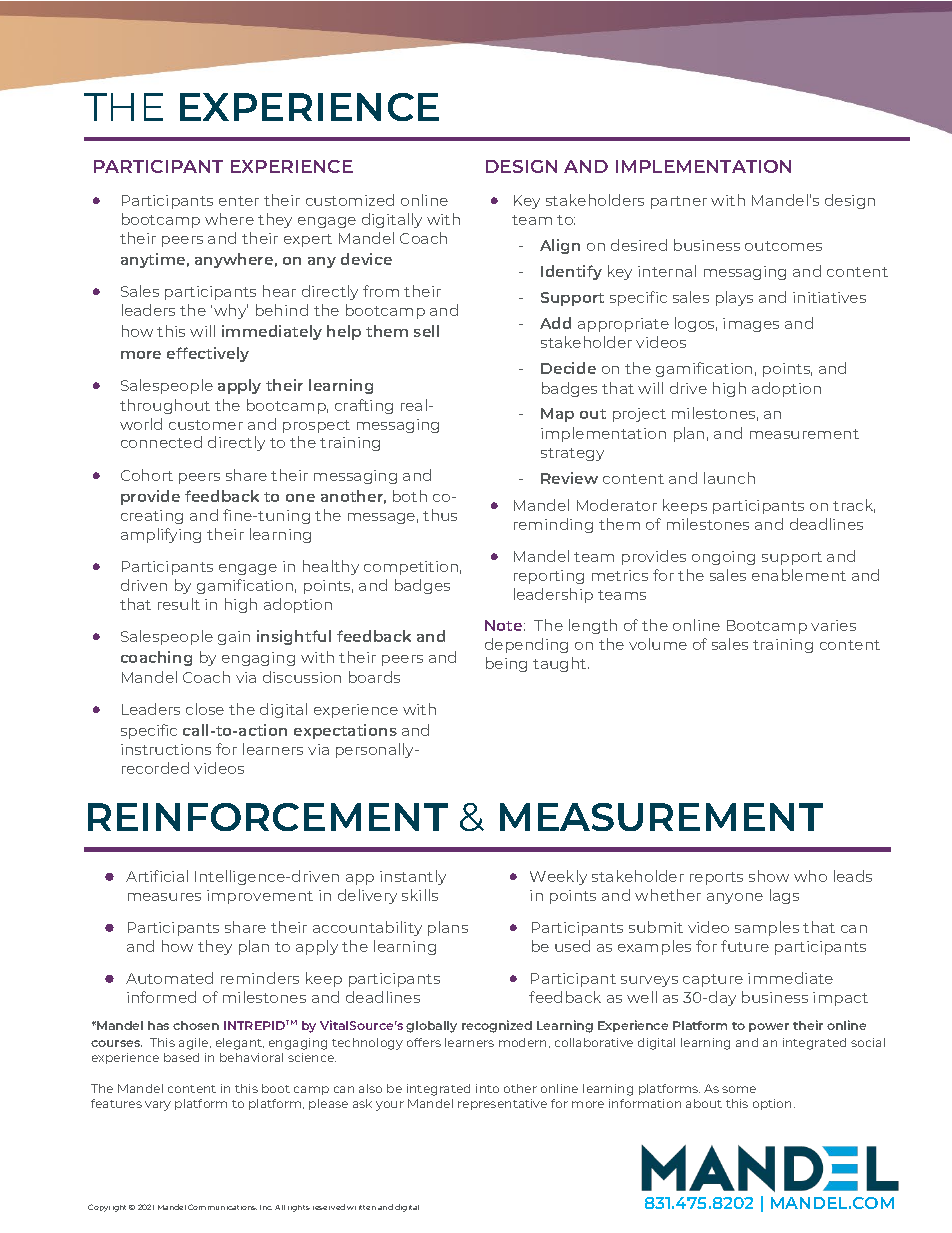  Describe the element at coordinates (560, 246) in the page. I see `Align` at that location.
